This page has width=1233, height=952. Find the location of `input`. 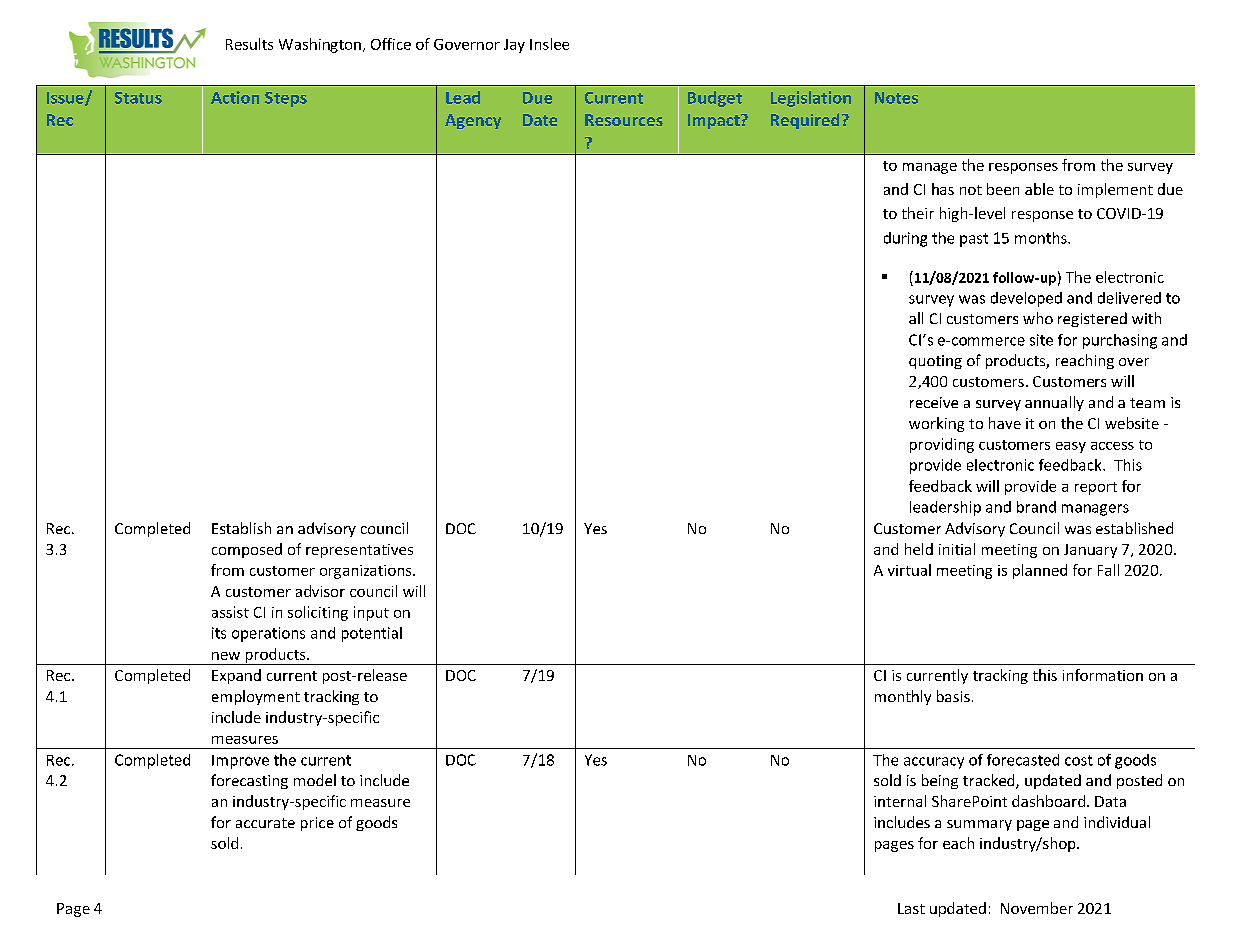

input is located at coordinates (371, 613).
